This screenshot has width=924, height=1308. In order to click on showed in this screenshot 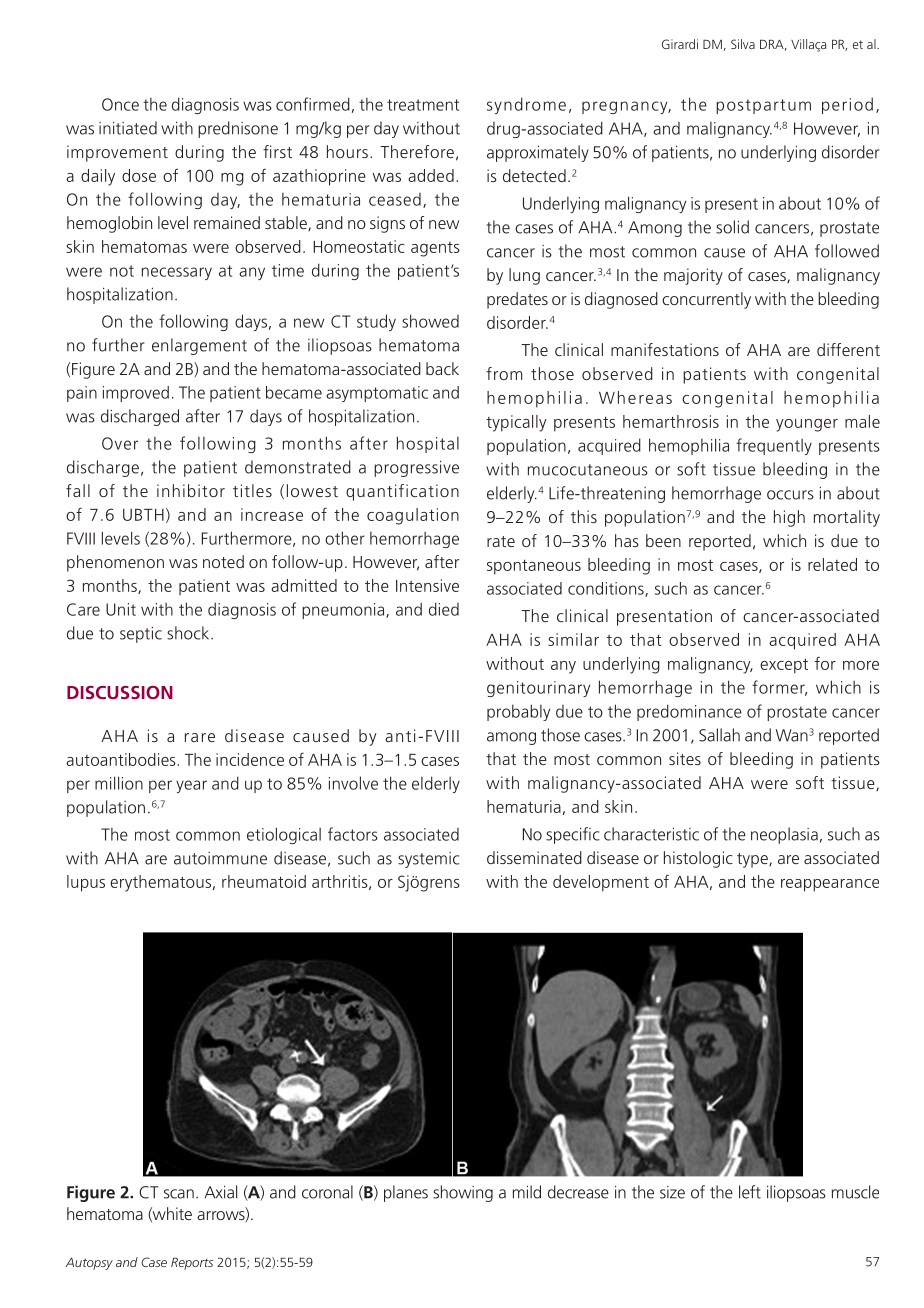, I will do `click(430, 321)`.
